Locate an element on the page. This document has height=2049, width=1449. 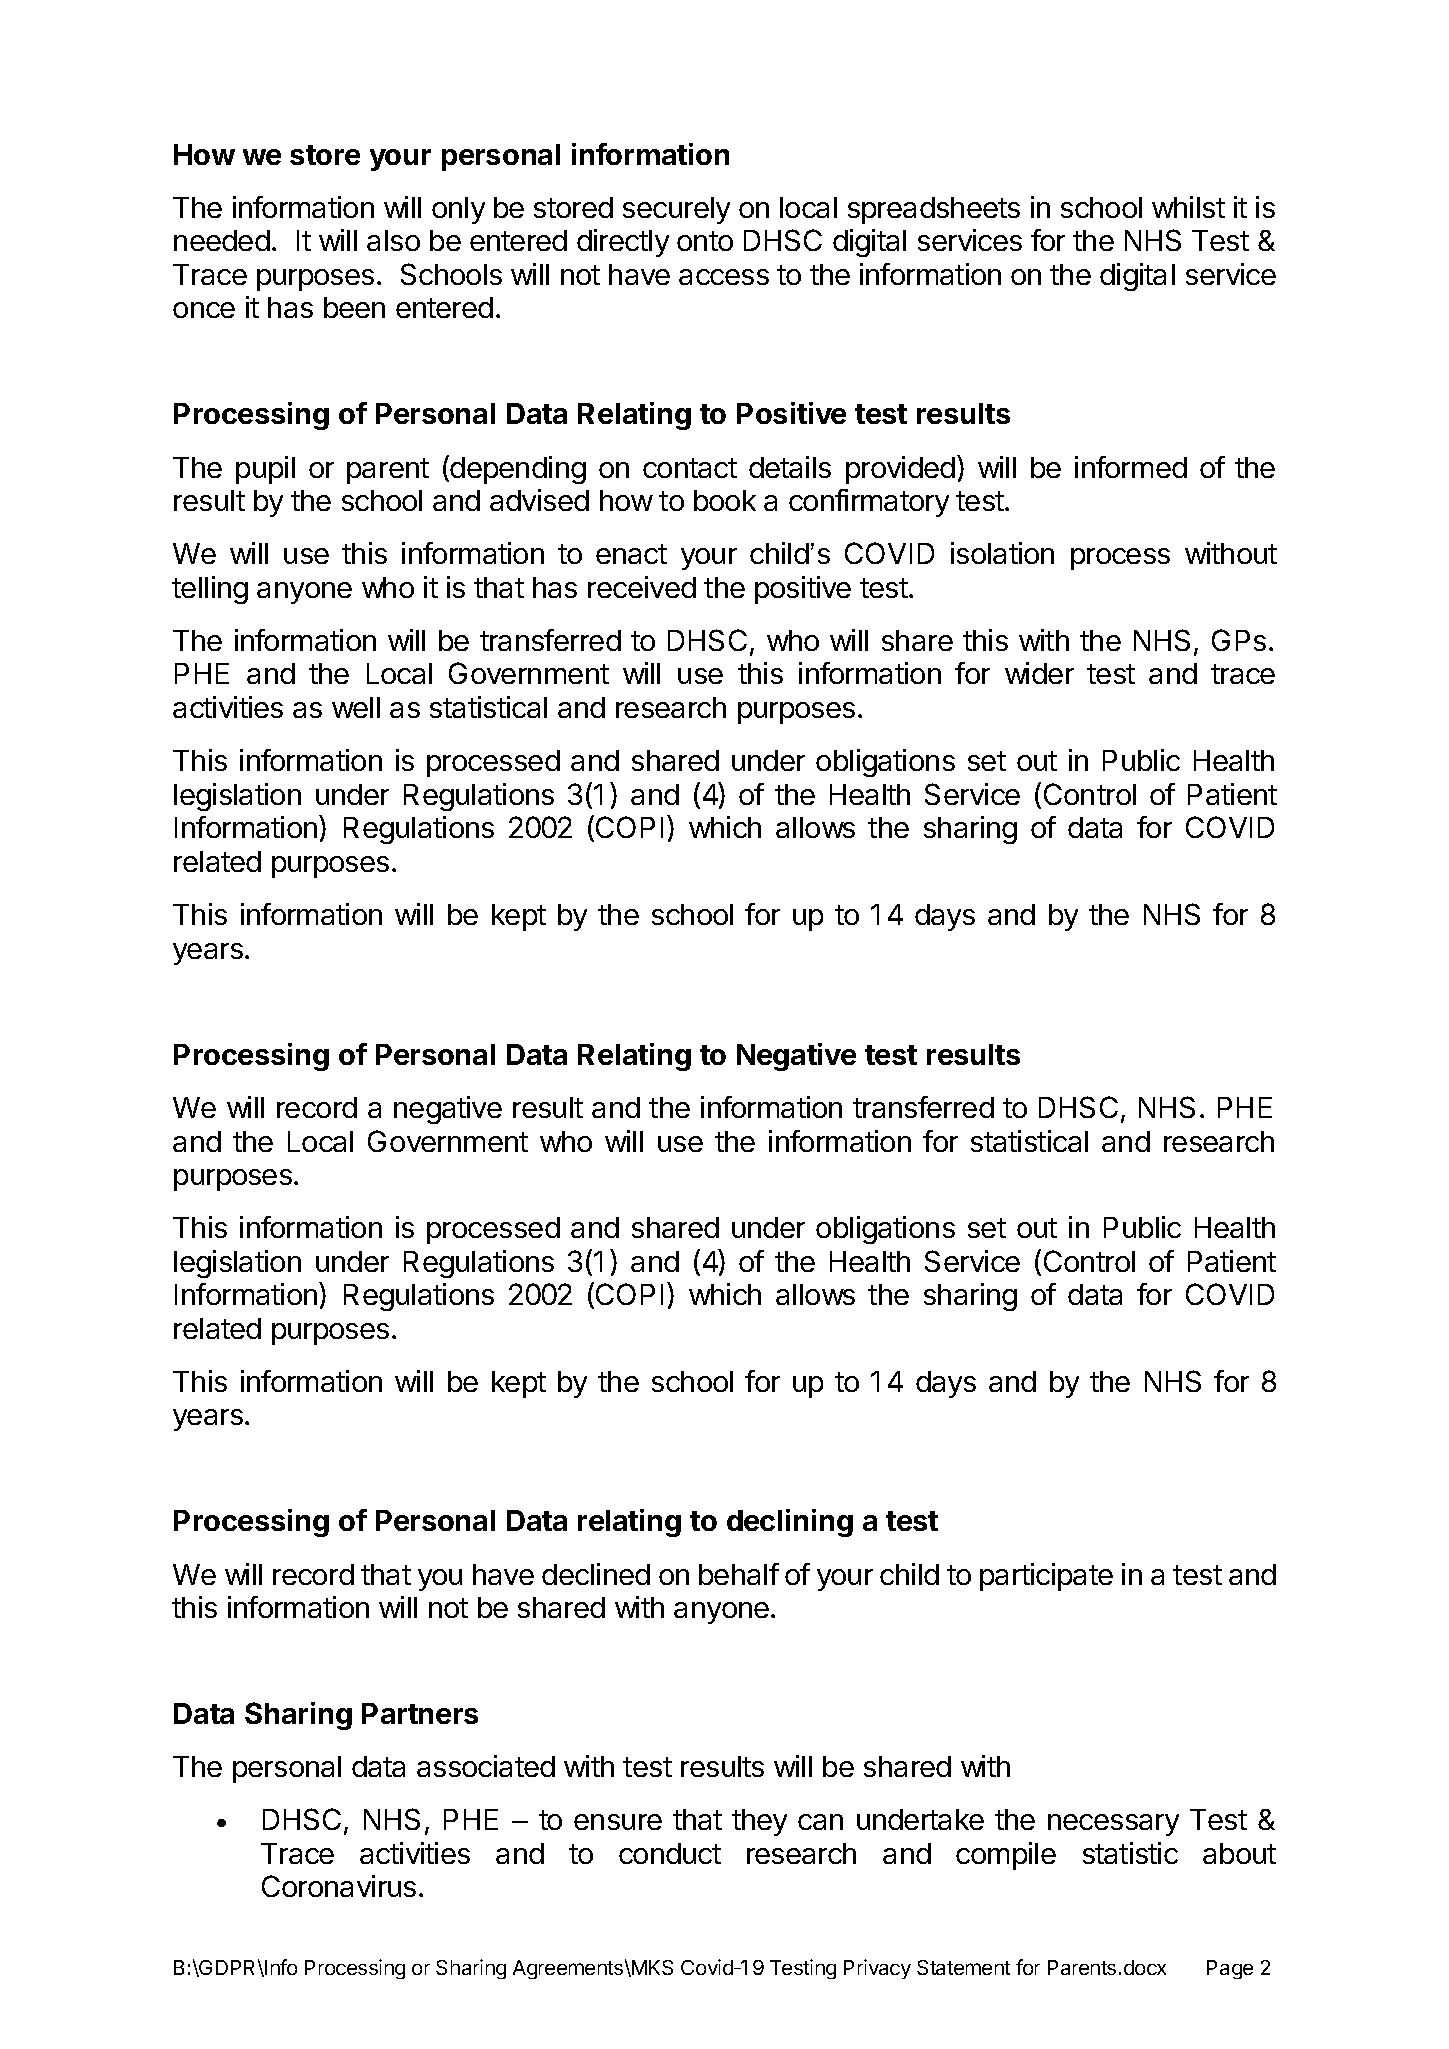
whilst is located at coordinates (1188, 207).
